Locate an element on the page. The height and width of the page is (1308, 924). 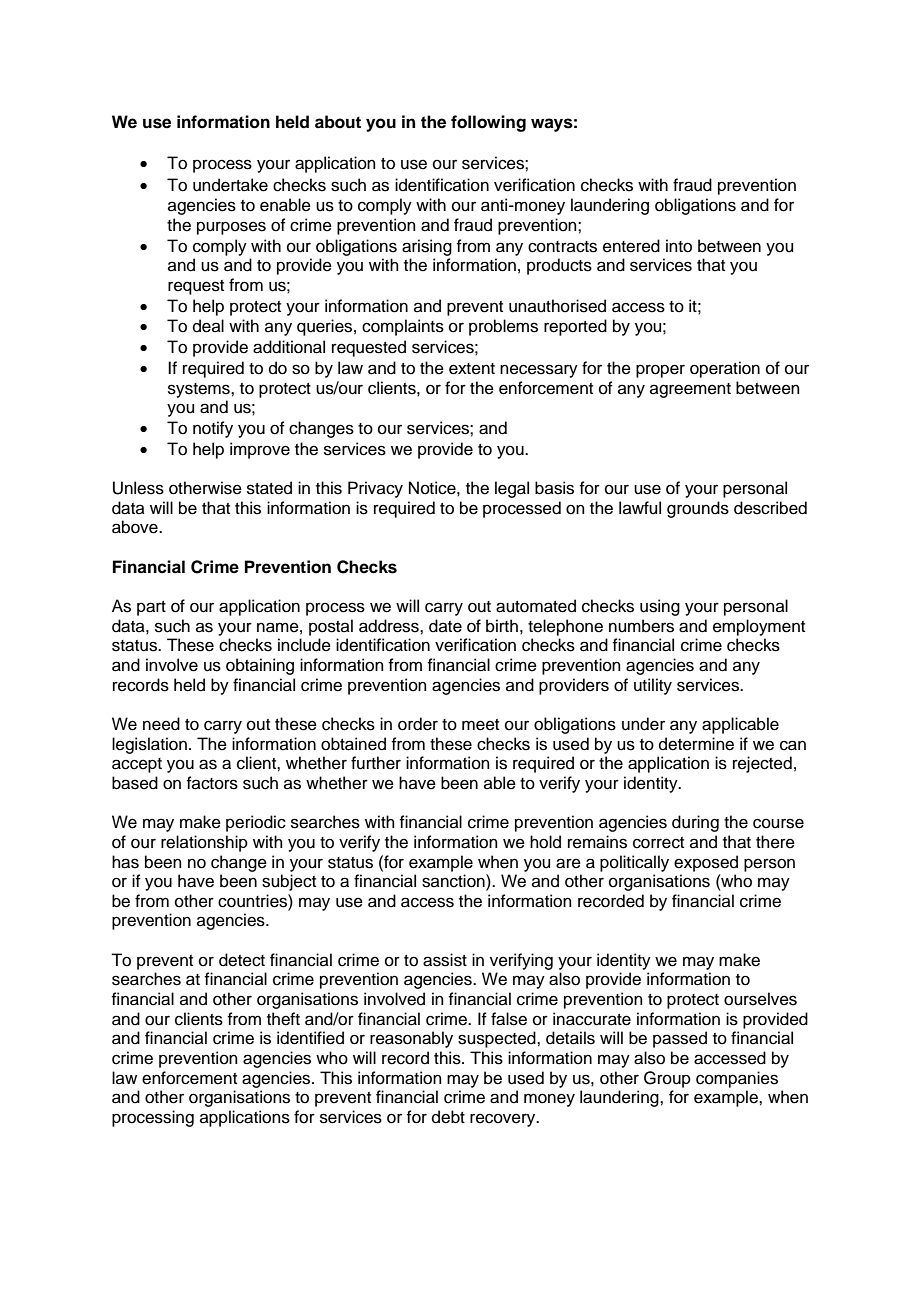
following is located at coordinates (488, 123).
